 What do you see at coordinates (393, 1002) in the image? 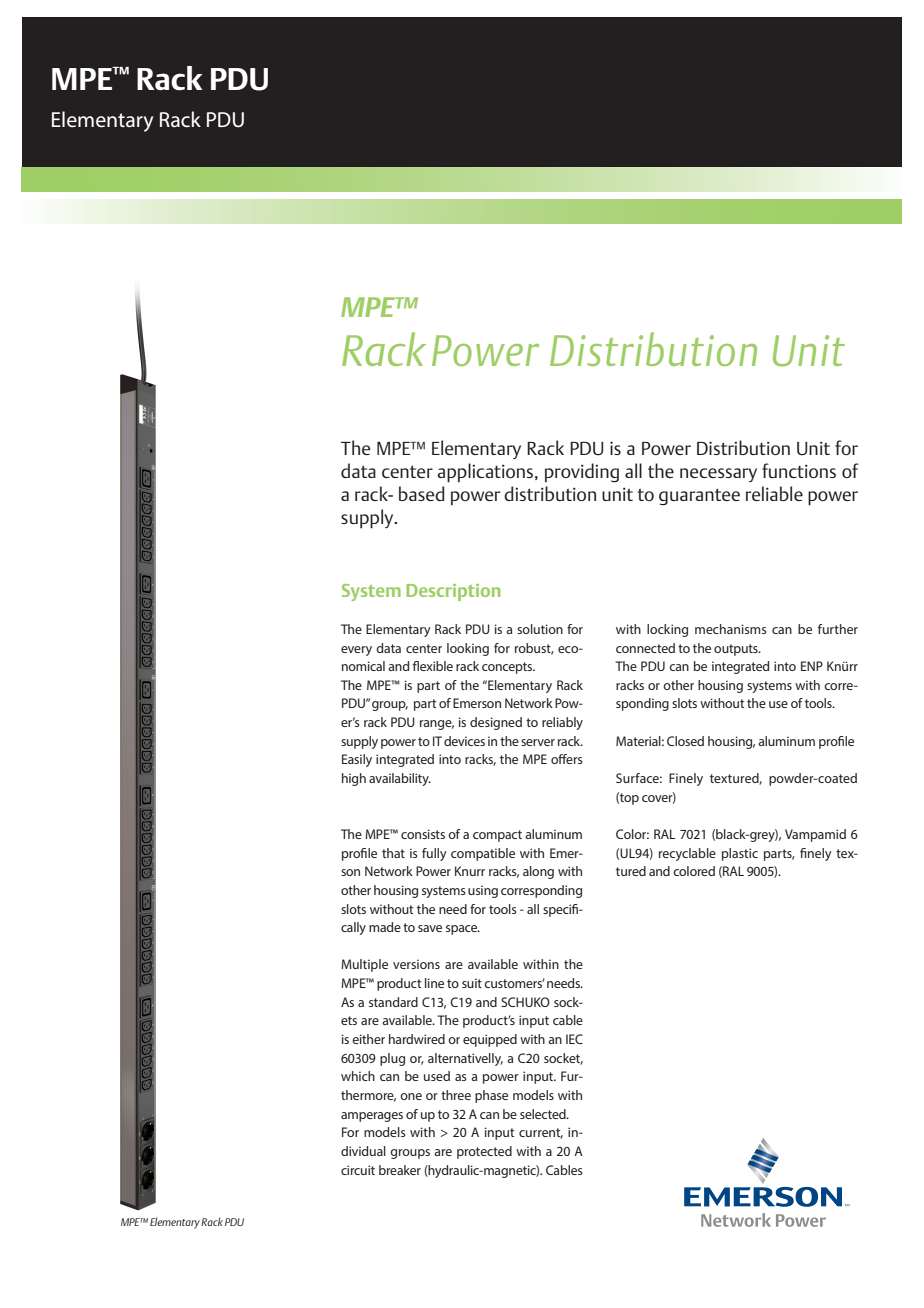
I see `standard` at bounding box center [393, 1002].
